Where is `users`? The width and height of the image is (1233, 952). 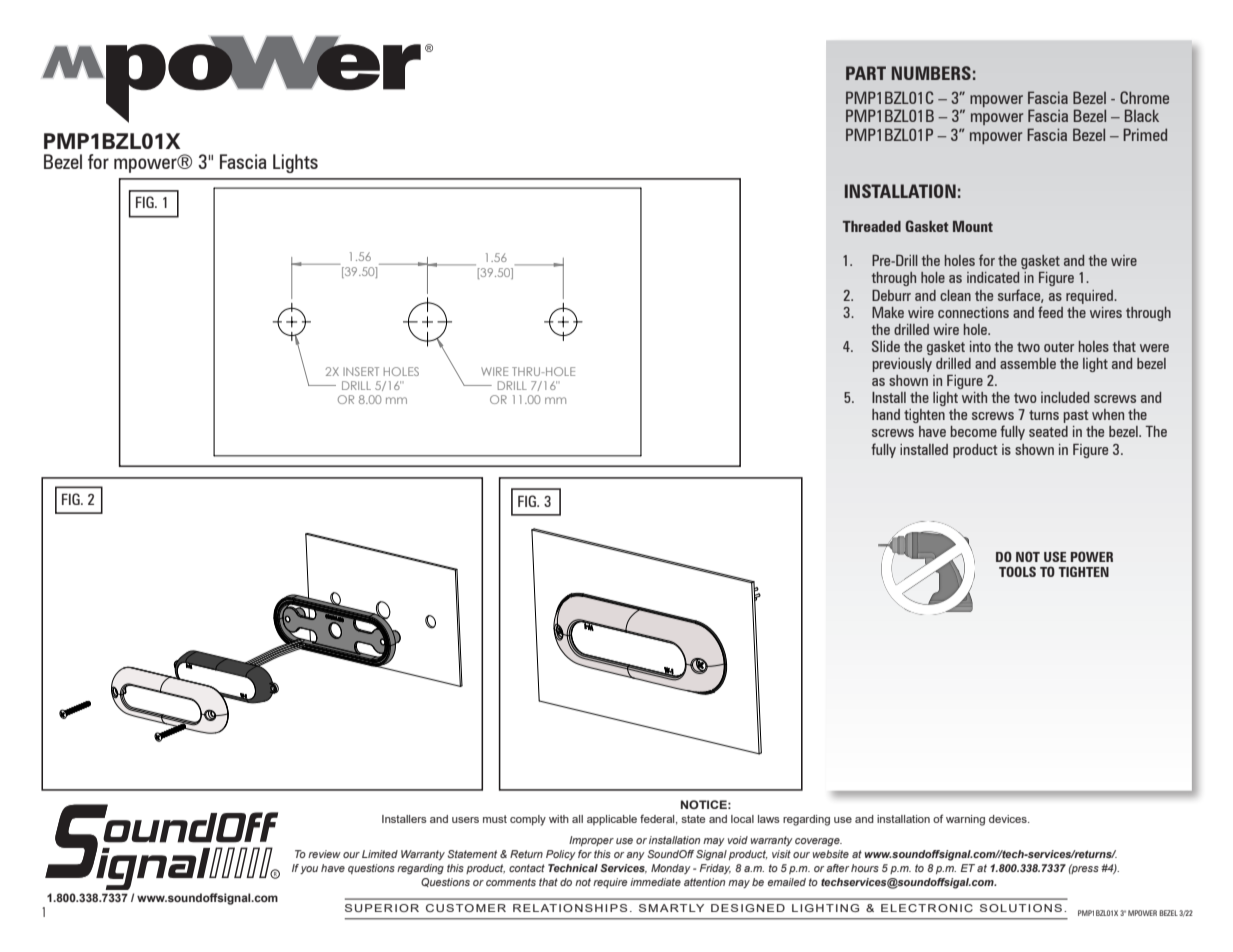
users is located at coordinates (465, 820).
